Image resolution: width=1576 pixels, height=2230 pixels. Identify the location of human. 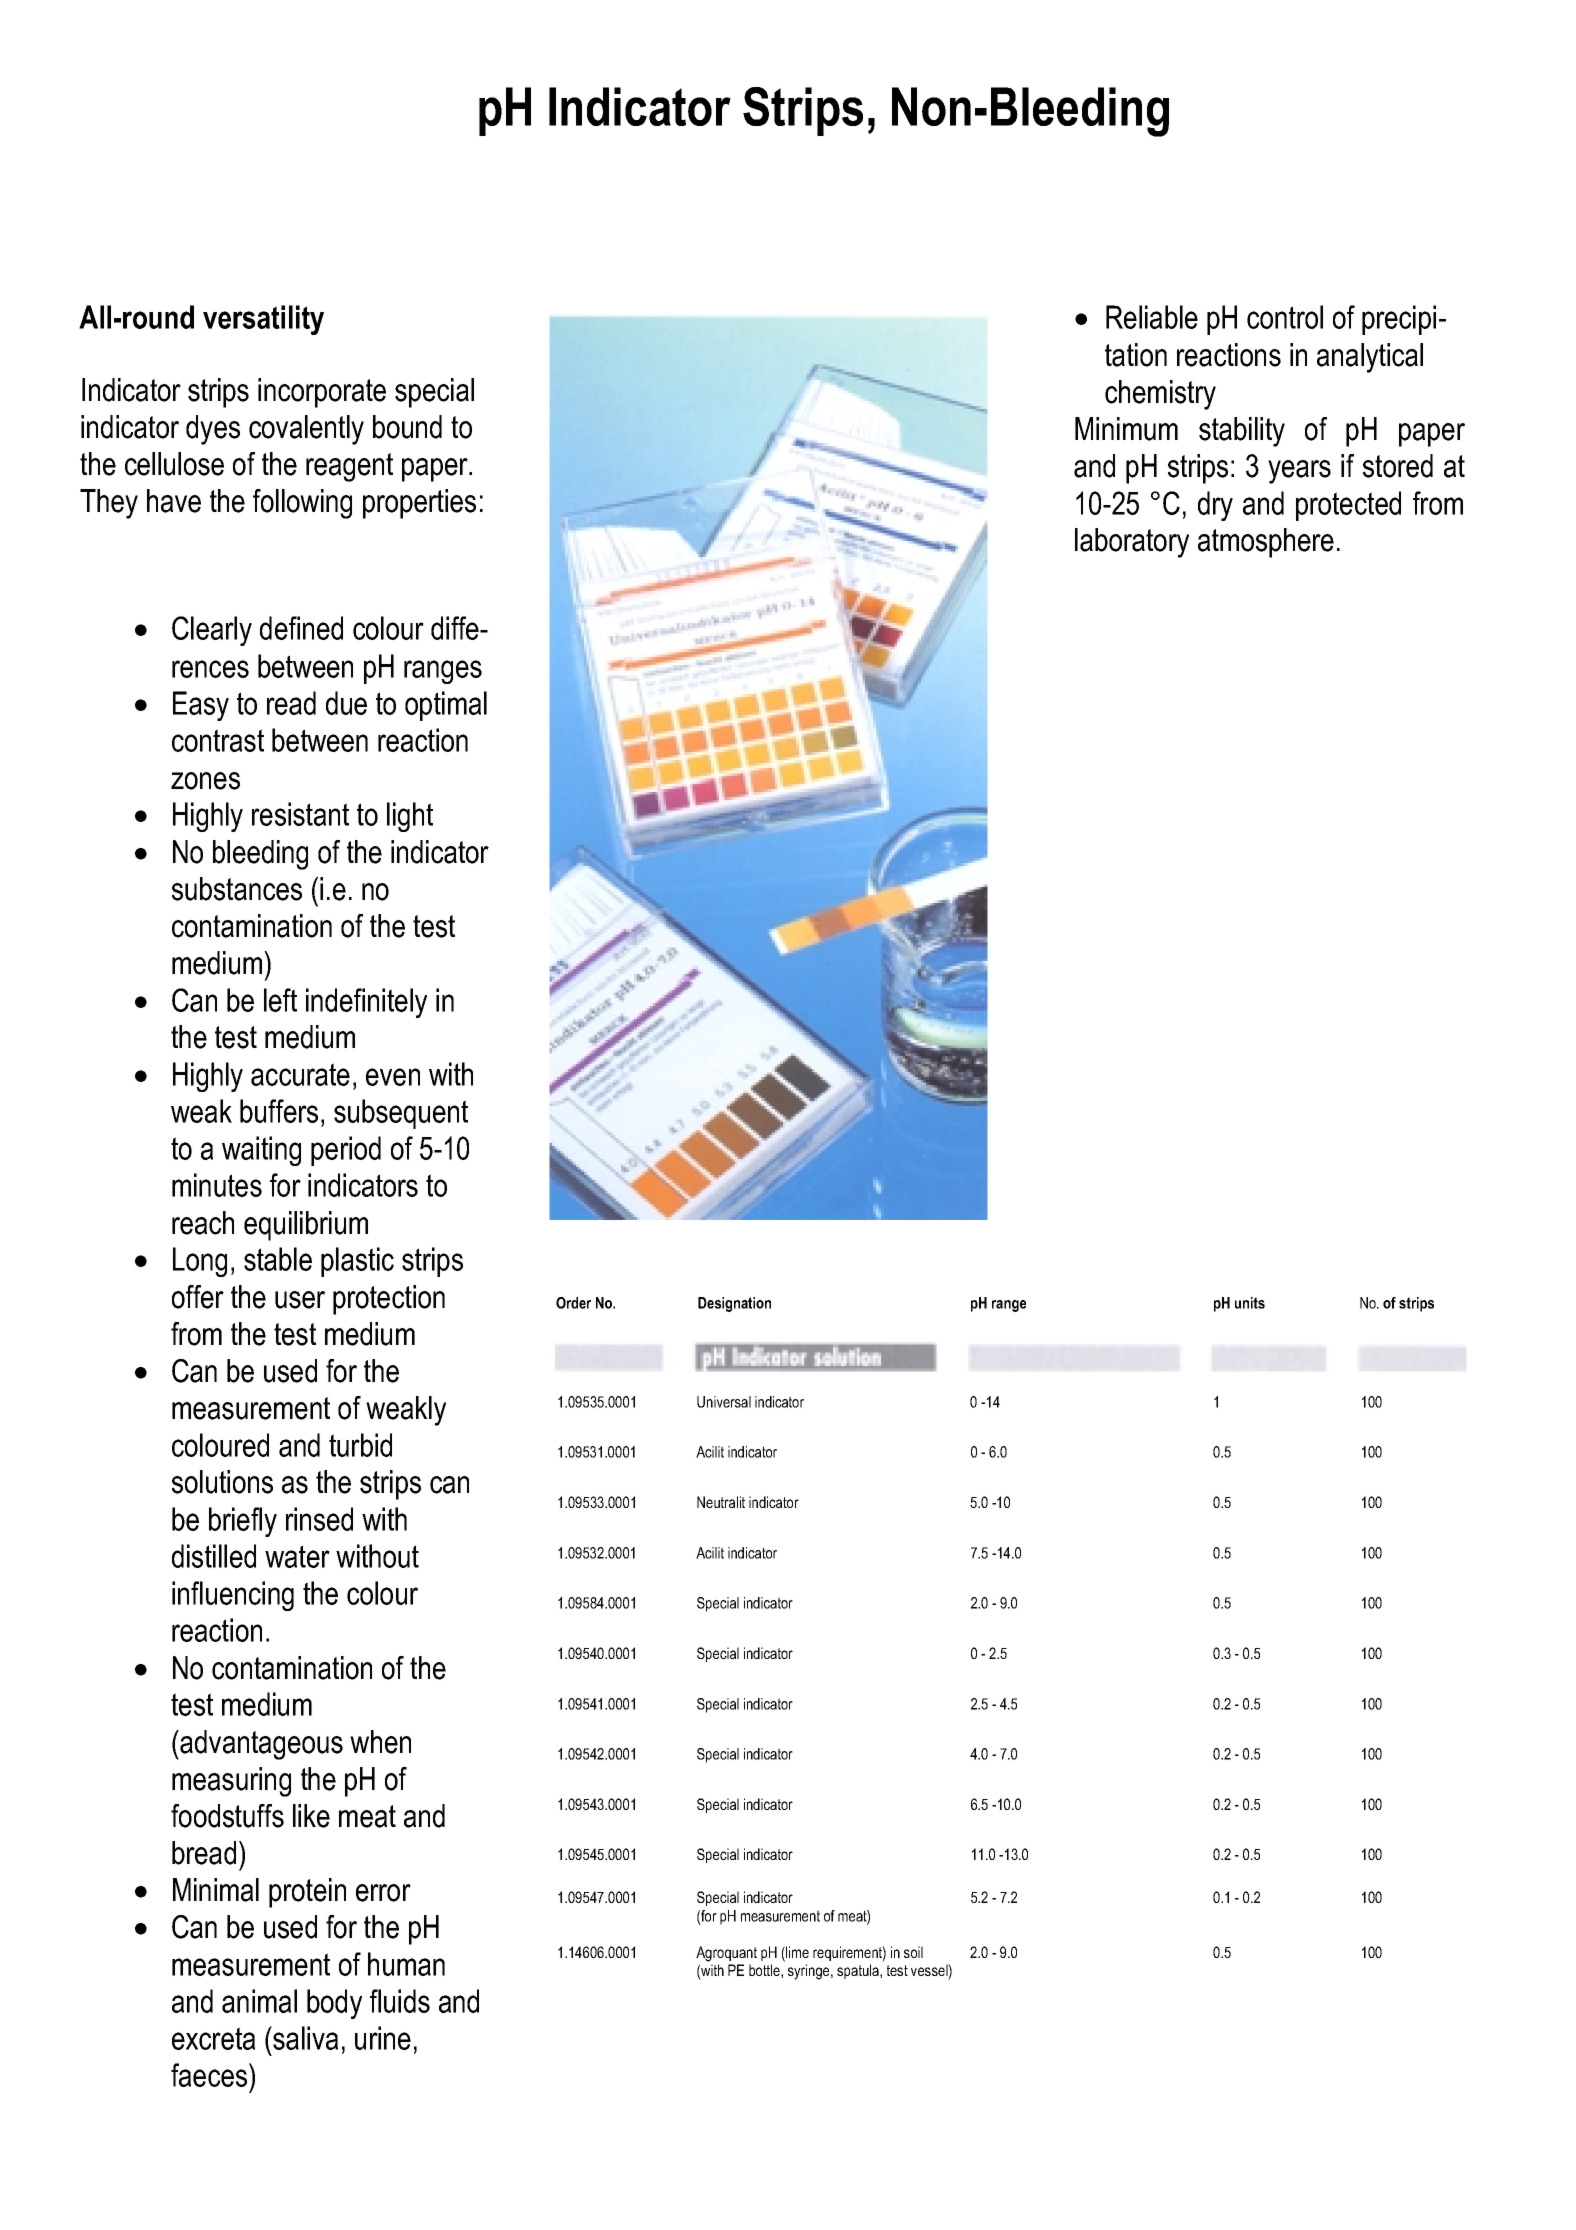
(406, 1964).
